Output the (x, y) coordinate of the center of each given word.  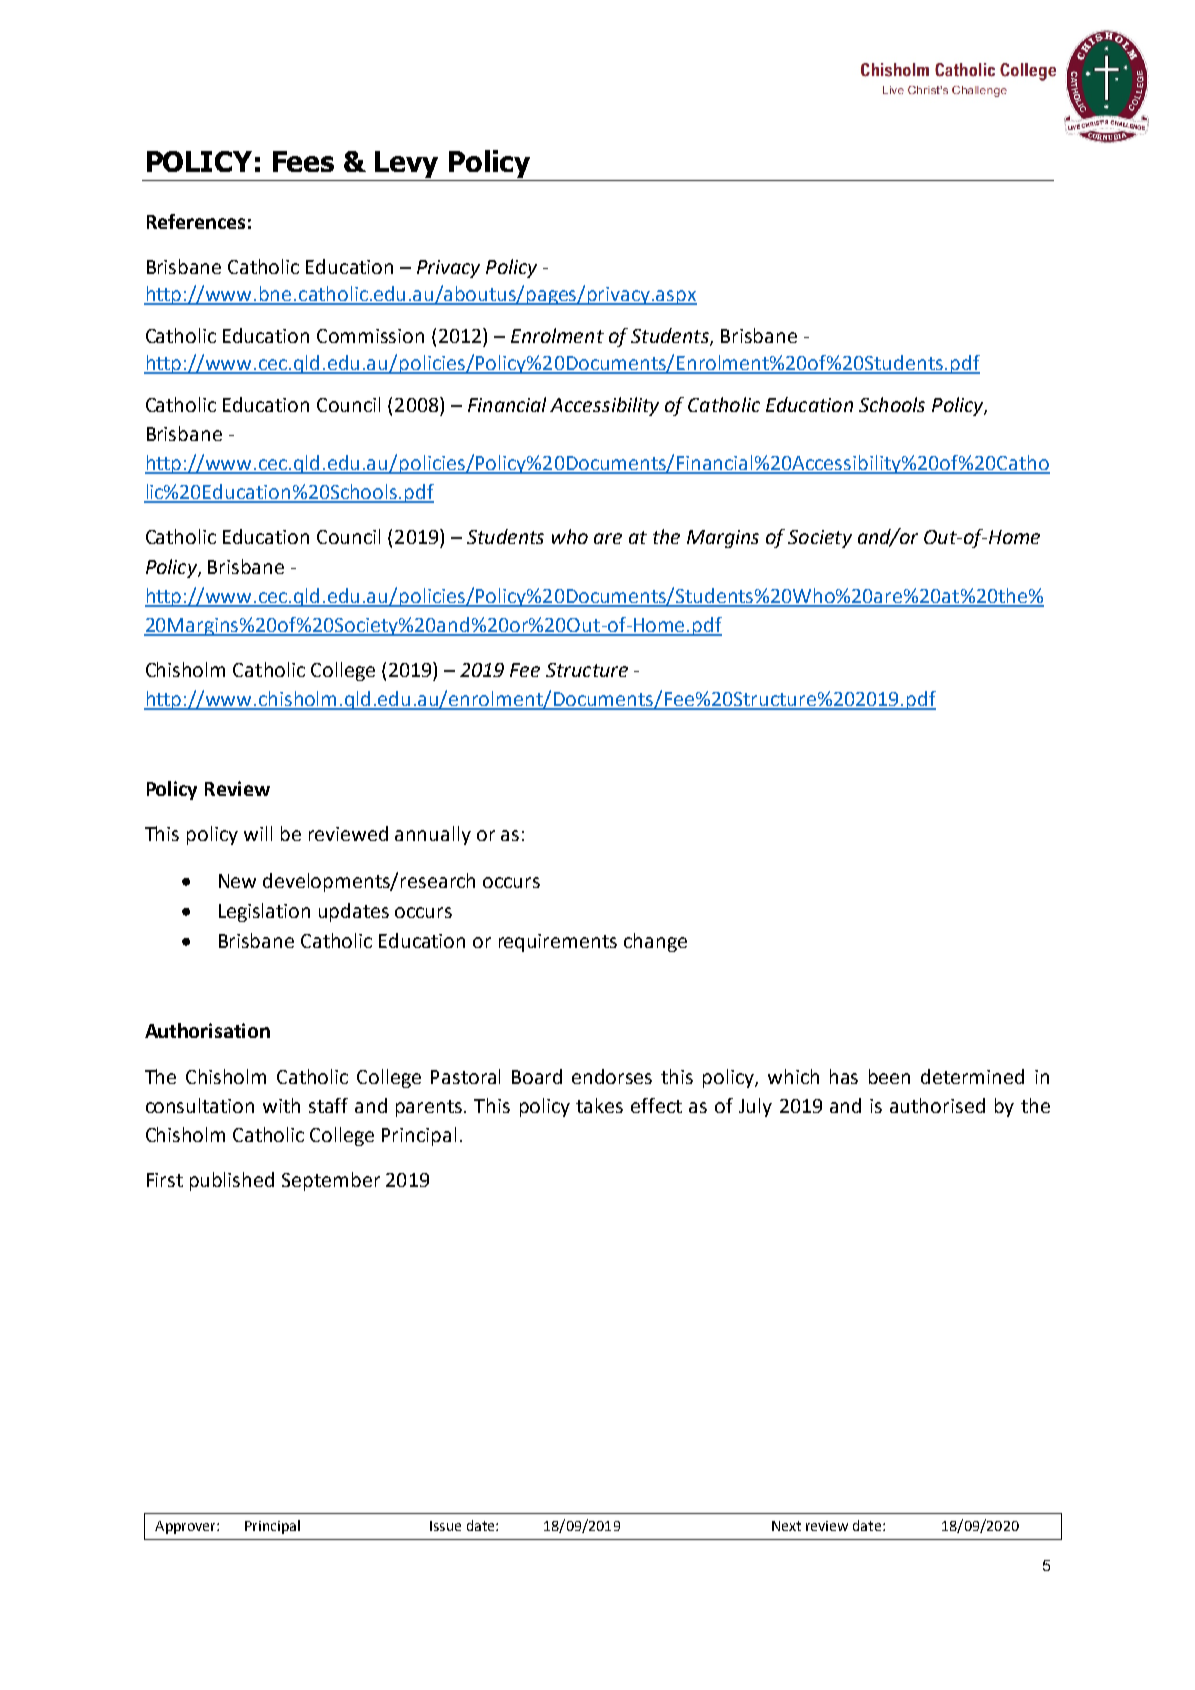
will (258, 833)
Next (786, 1526)
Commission (370, 336)
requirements (558, 943)
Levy (406, 164)
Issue (445, 1526)
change (655, 942)
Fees (303, 161)
